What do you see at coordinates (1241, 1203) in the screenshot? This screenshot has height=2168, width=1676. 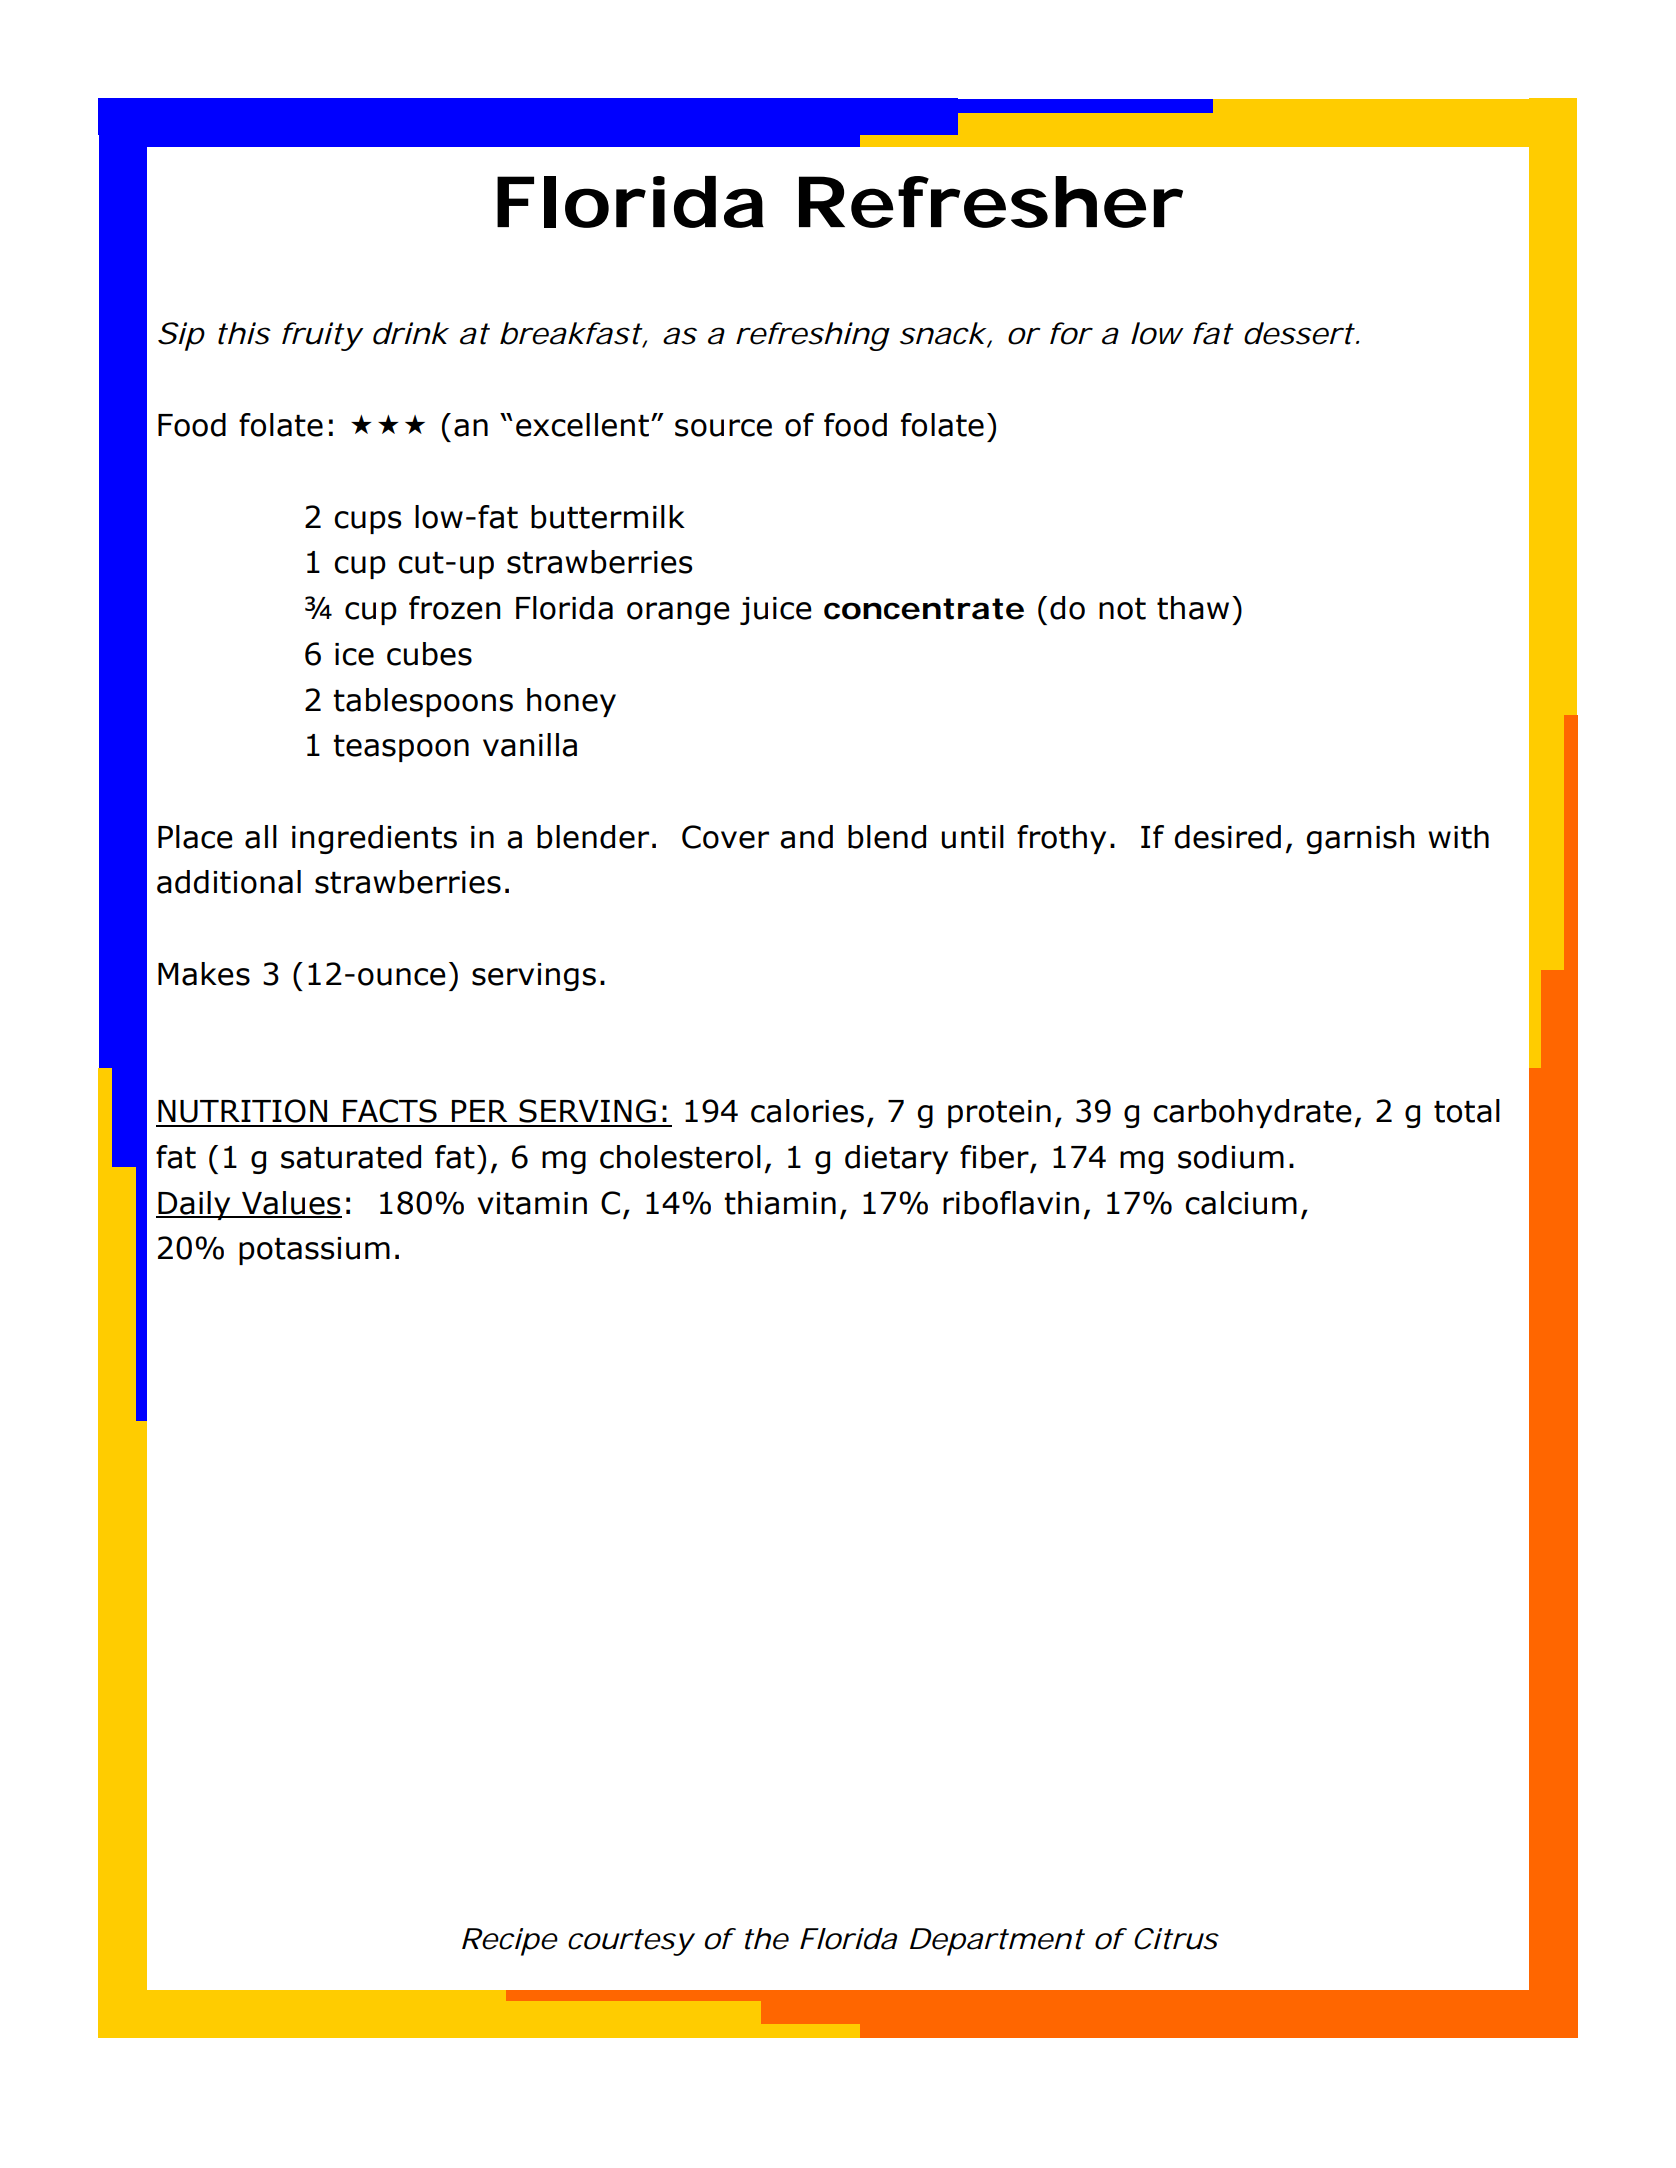 I see `calcium` at bounding box center [1241, 1203].
